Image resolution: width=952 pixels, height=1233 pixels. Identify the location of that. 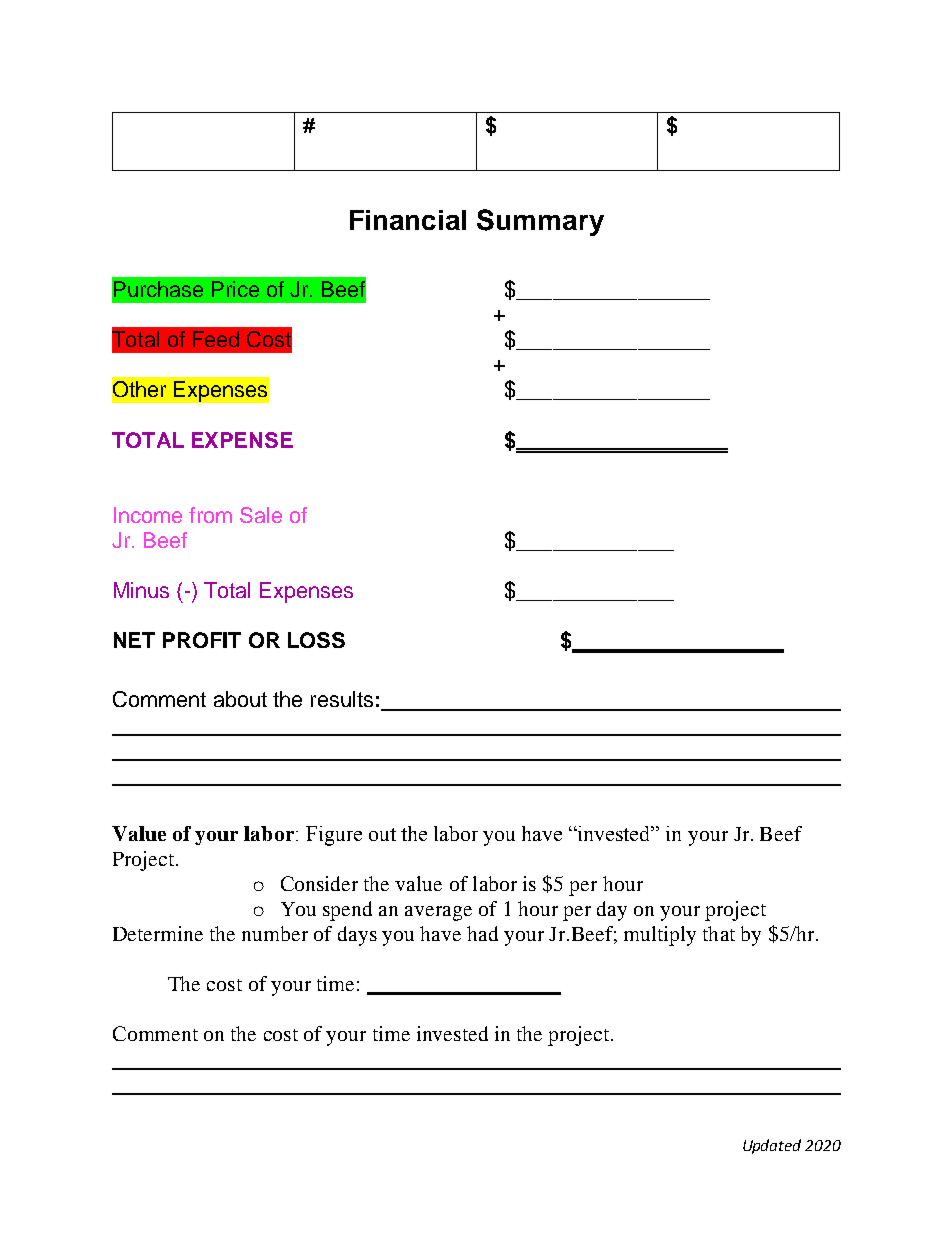
(719, 933).
